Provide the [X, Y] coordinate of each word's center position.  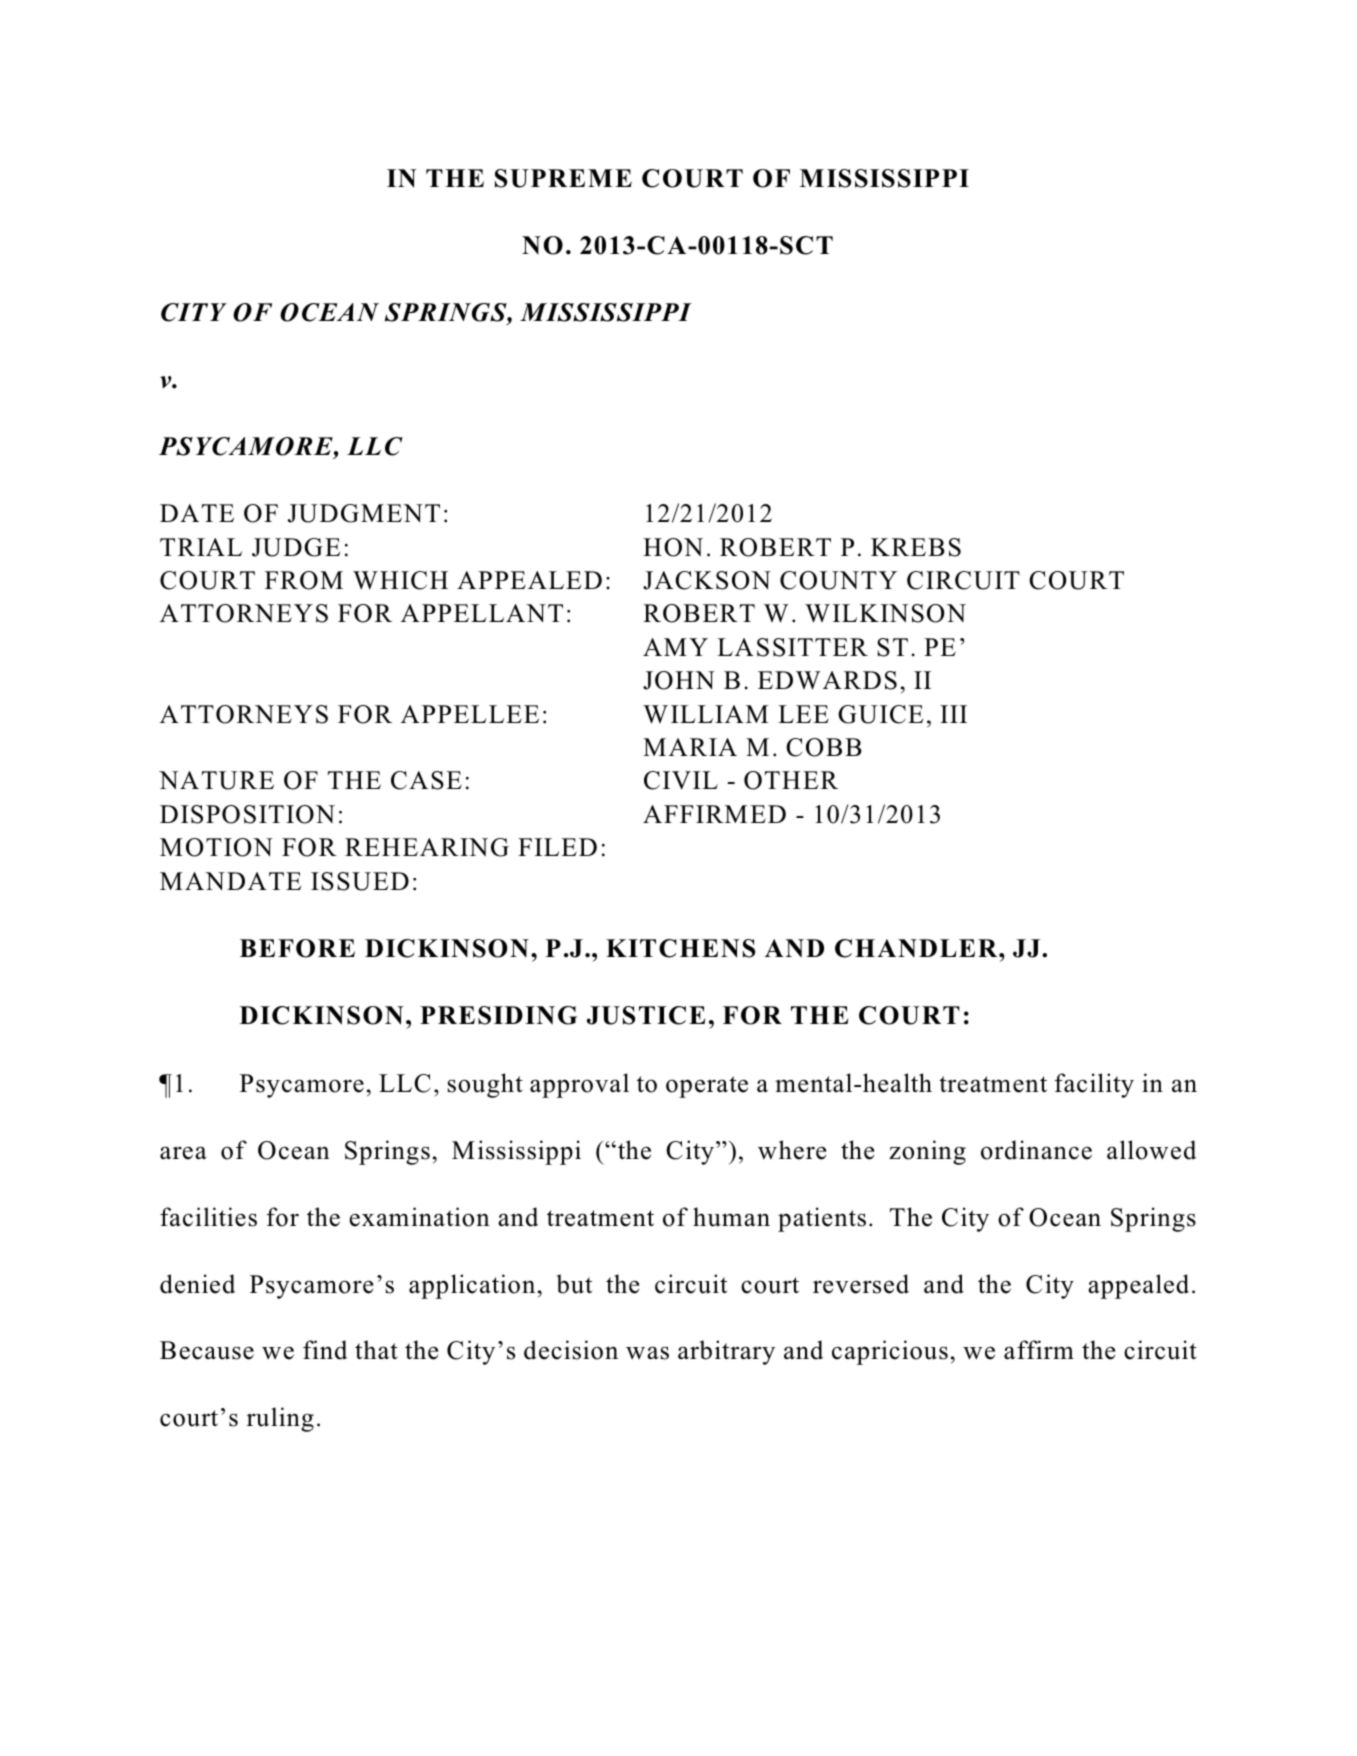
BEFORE [297, 948]
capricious [890, 1352]
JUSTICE [646, 1015]
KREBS [916, 547]
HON [673, 547]
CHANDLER [917, 948]
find [325, 1350]
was [647, 1353]
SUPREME [563, 178]
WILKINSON [885, 613]
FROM [304, 580]
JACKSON [707, 580]
